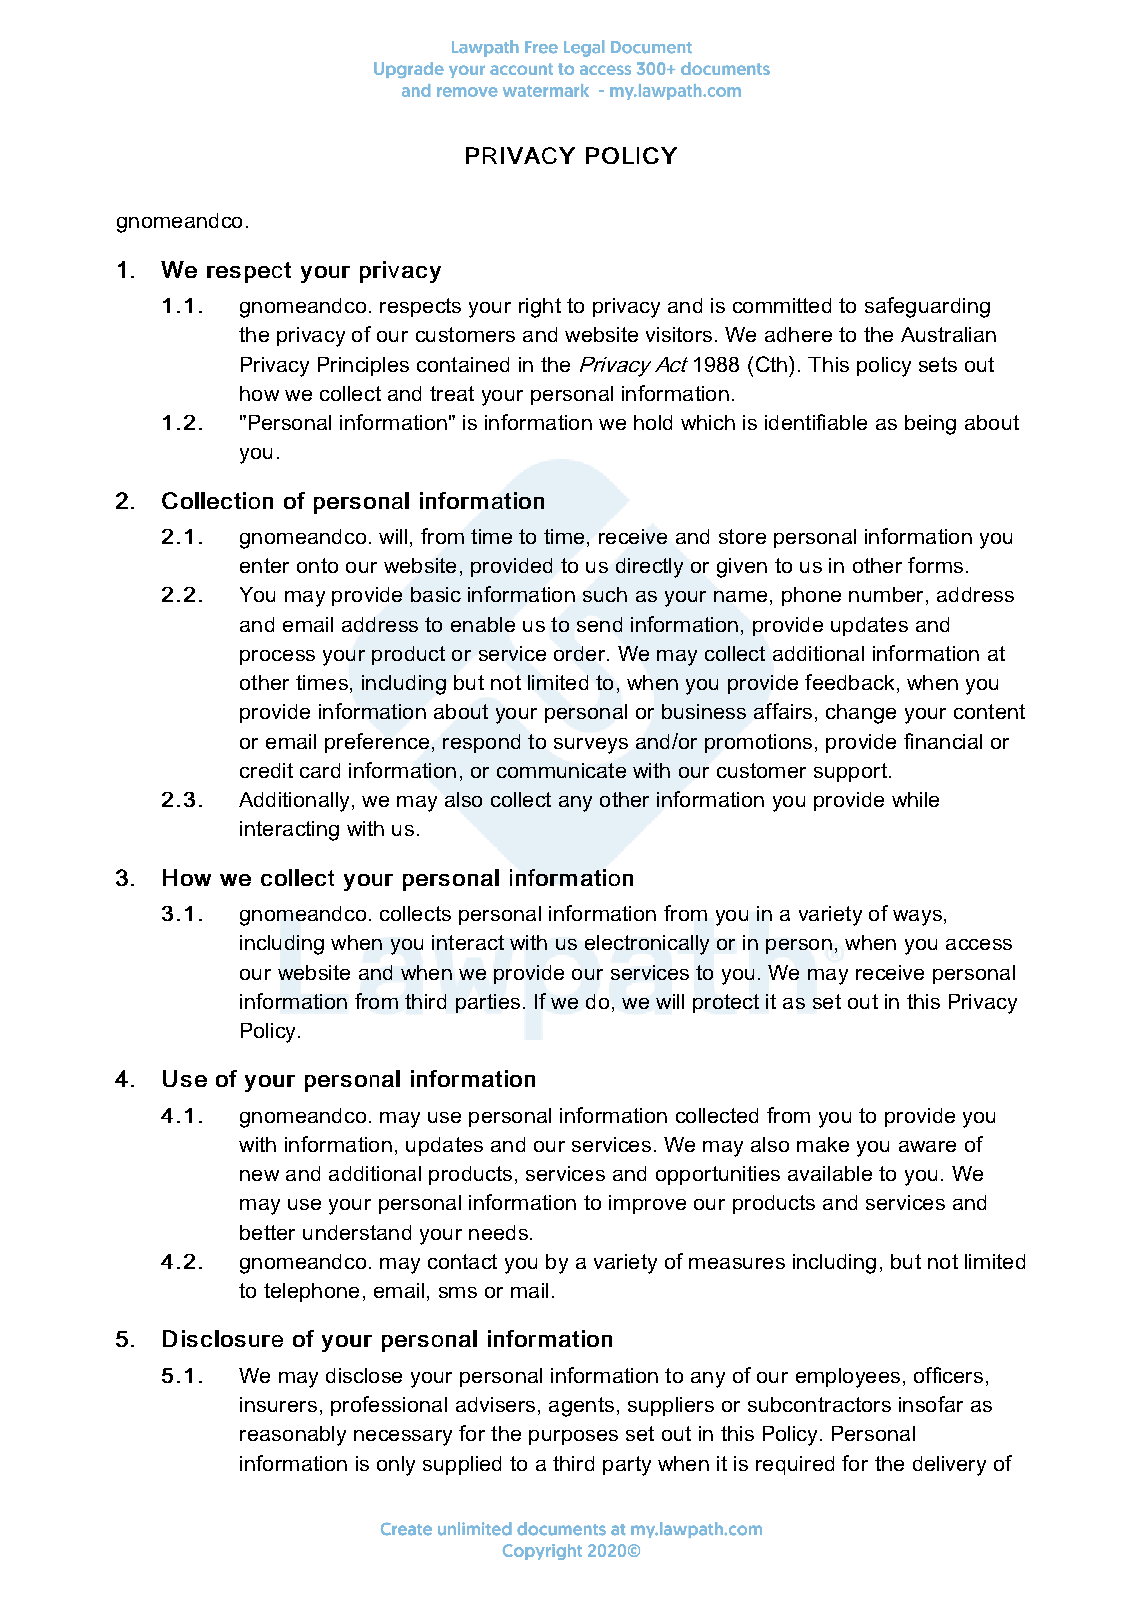  What do you see at coordinates (363, 366) in the screenshot?
I see `Principles` at bounding box center [363, 366].
